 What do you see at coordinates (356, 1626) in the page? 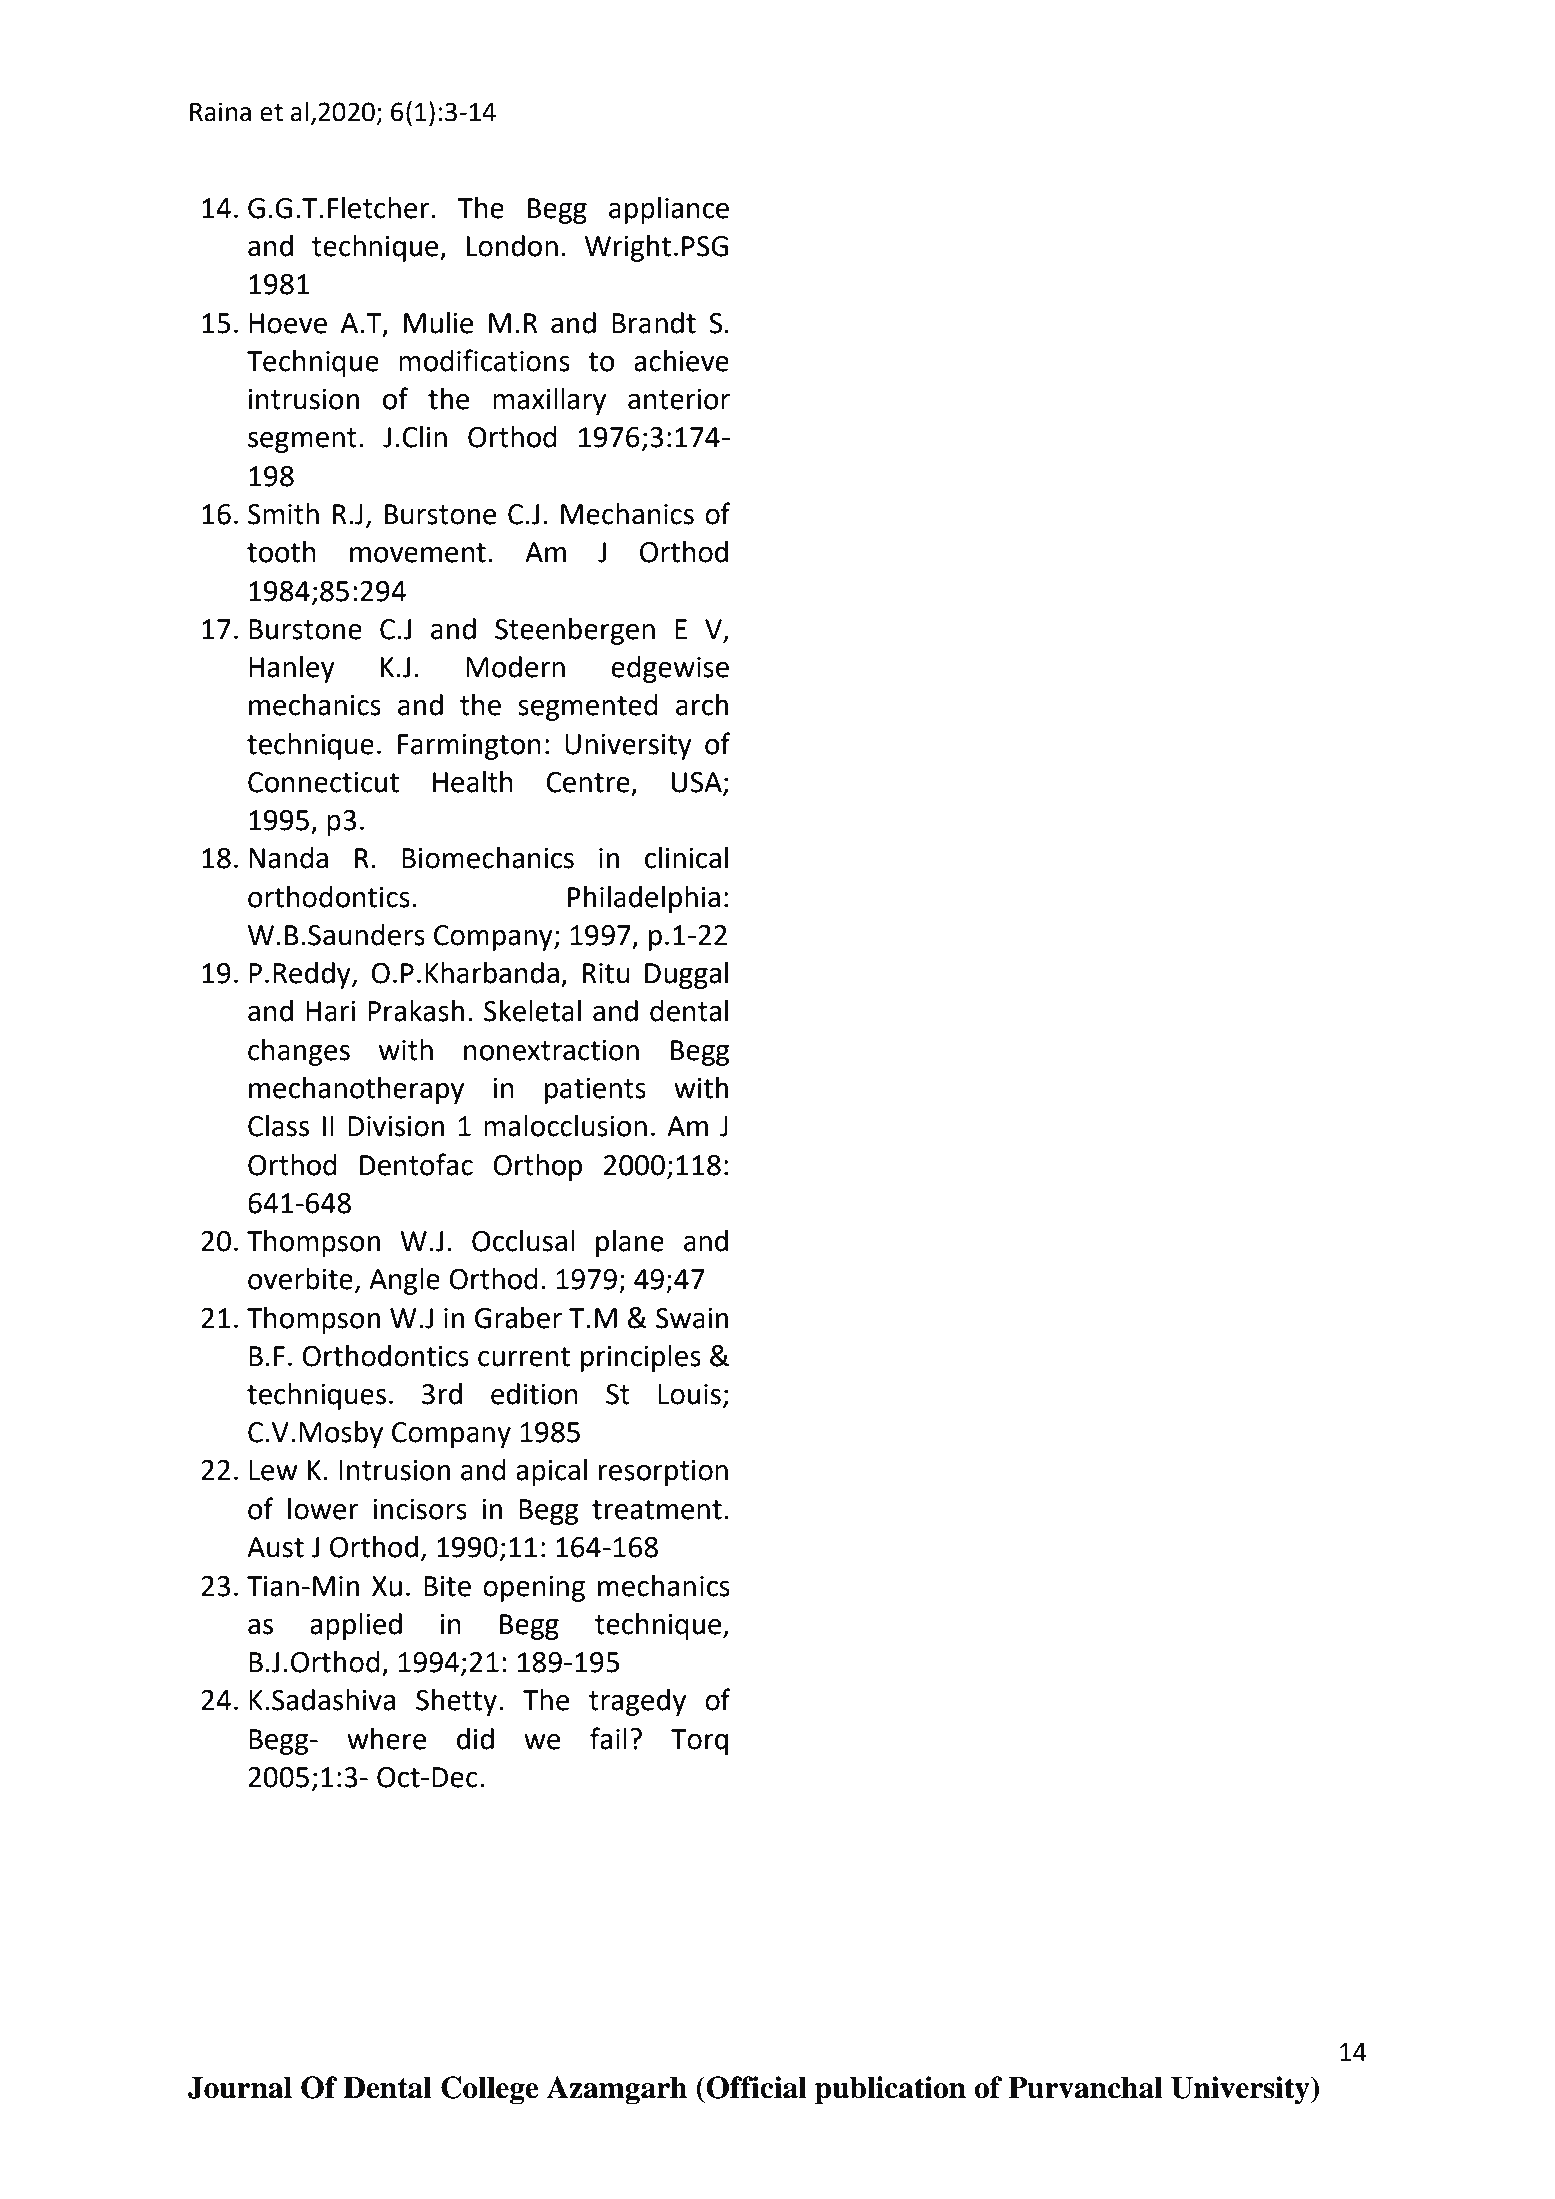
I see `applied` at bounding box center [356, 1626].
